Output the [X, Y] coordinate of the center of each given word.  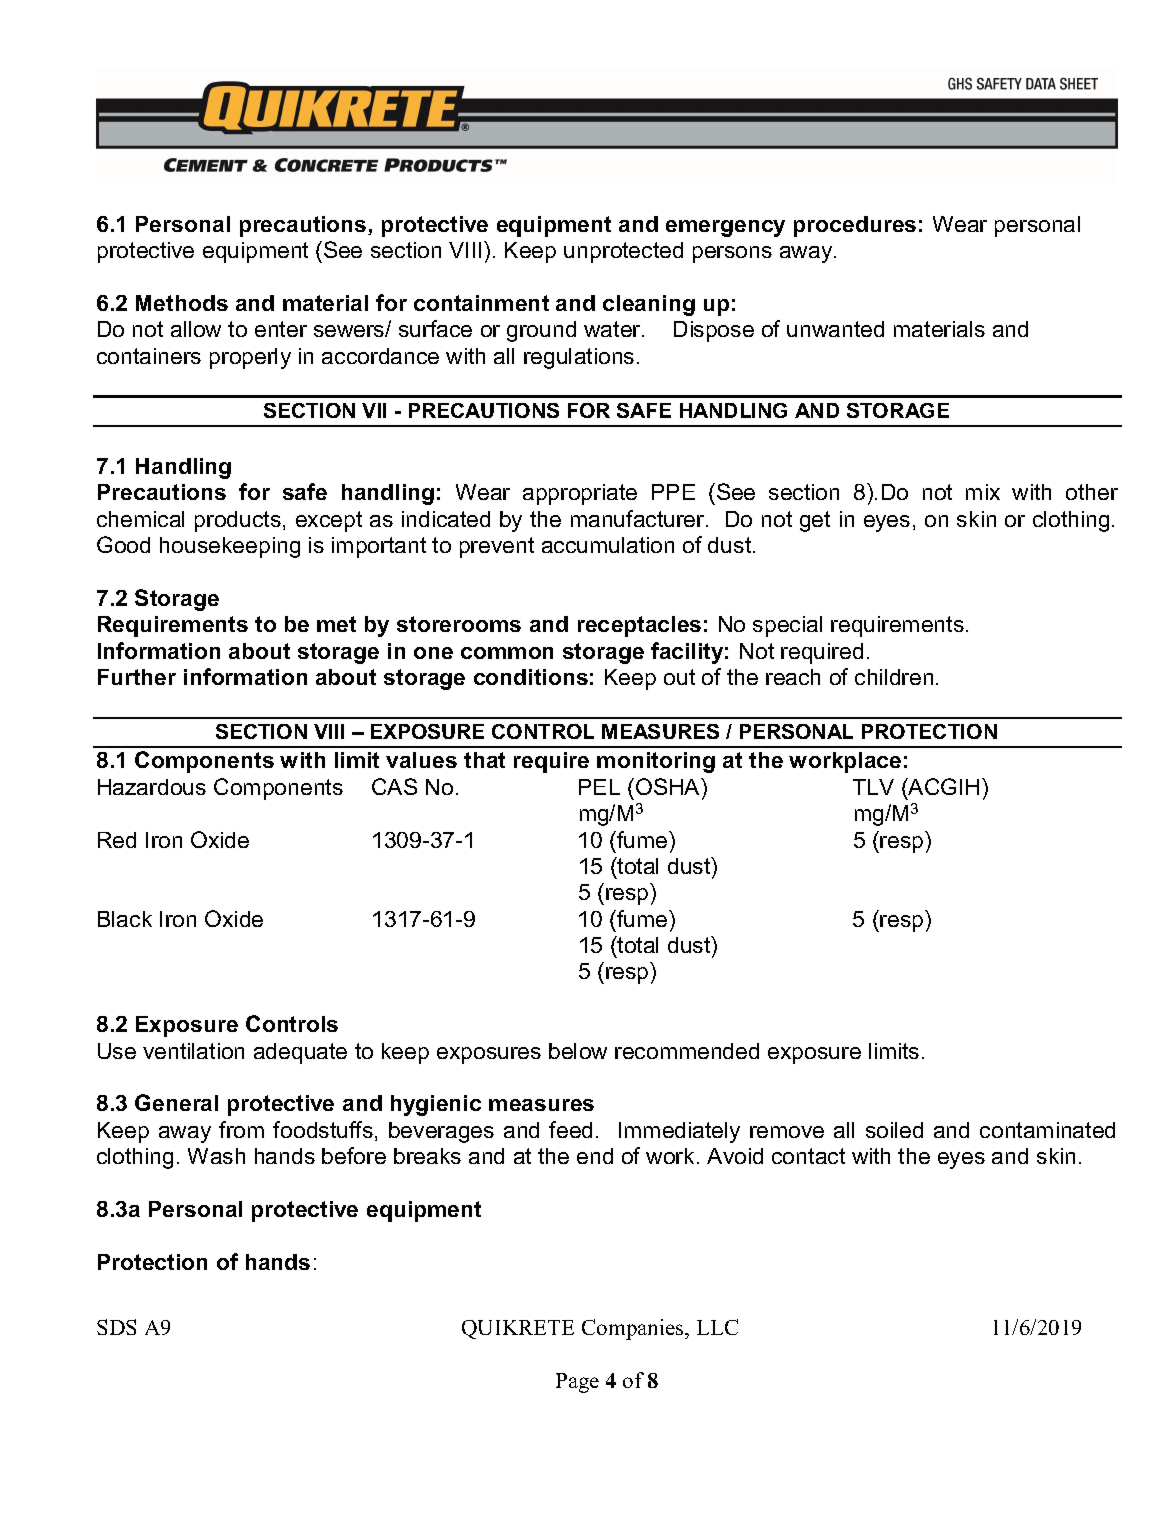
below [578, 1051]
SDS [116, 1327]
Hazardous [152, 787]
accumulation [608, 545]
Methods [182, 303]
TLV [873, 787]
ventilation [193, 1051]
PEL [599, 787]
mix [983, 492]
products [238, 521]
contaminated [1047, 1130]
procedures [855, 226]
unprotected [623, 252]
